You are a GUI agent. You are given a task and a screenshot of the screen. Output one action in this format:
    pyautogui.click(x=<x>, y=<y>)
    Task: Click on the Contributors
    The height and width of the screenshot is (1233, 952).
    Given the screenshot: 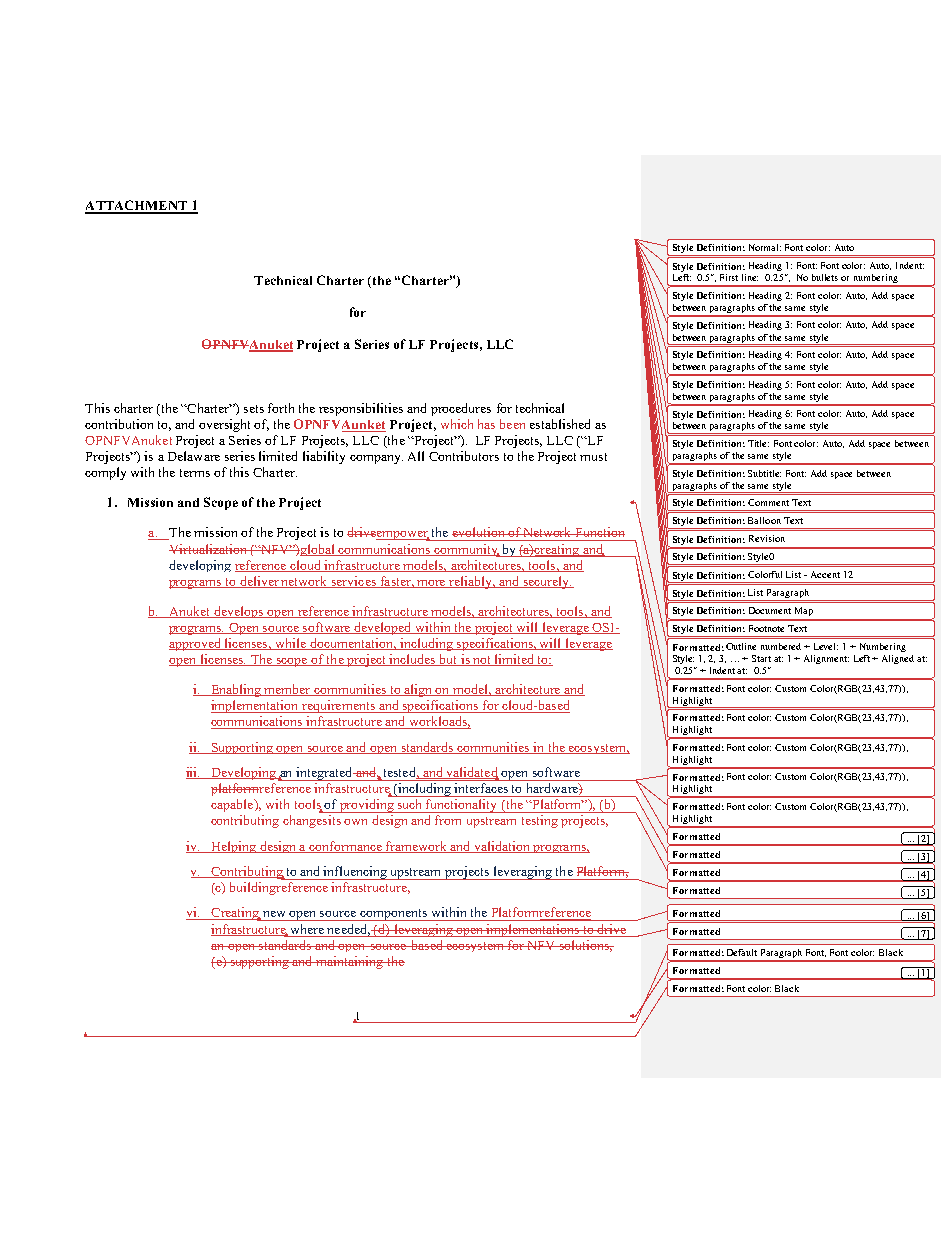 What is the action you would take?
    pyautogui.click(x=464, y=456)
